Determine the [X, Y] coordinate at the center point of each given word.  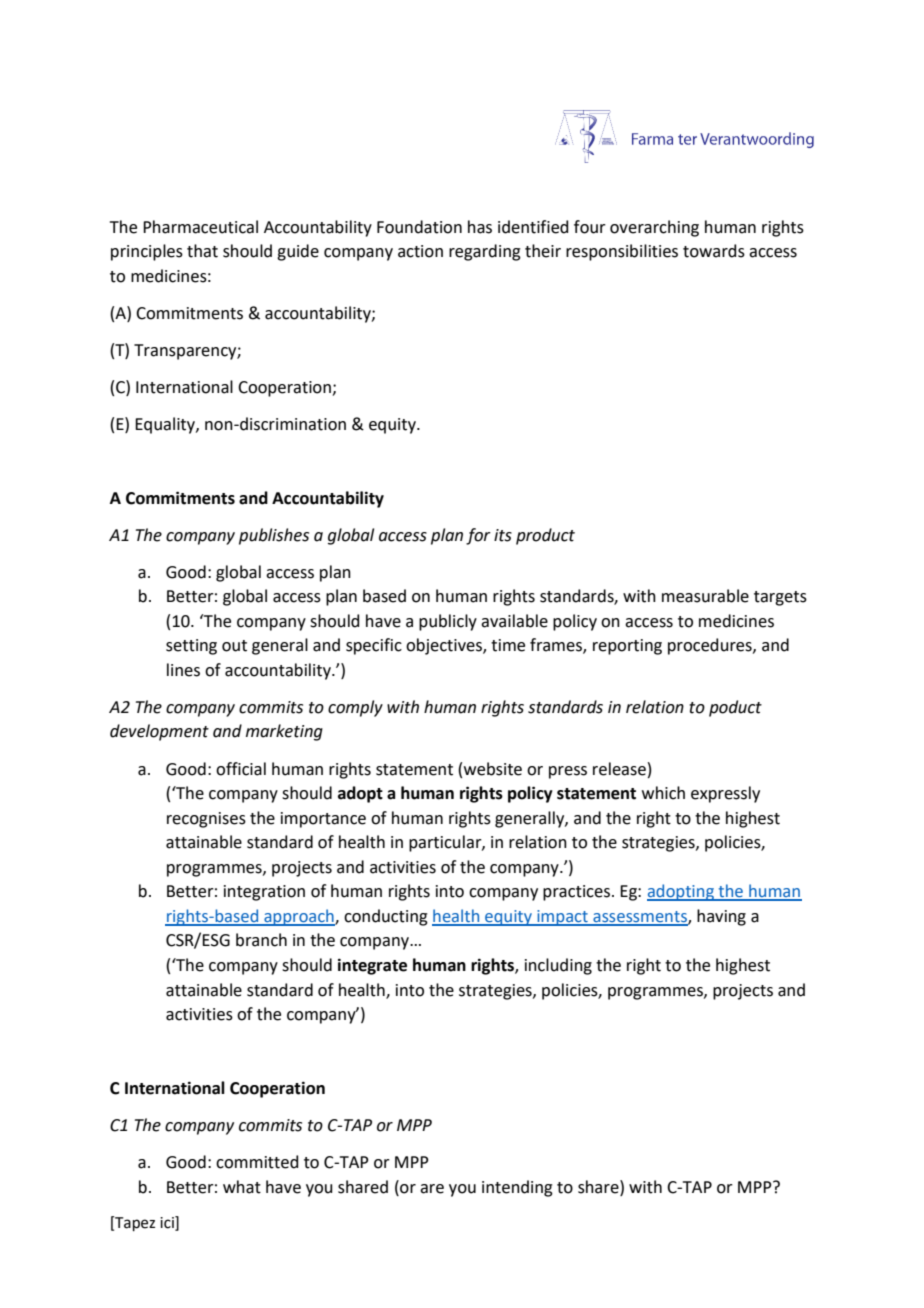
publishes [274, 536]
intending [517, 1188]
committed [257, 1162]
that [202, 251]
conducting [386, 917]
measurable [705, 596]
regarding [485, 252]
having [721, 917]
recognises [206, 820]
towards [714, 251]
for [478, 536]
